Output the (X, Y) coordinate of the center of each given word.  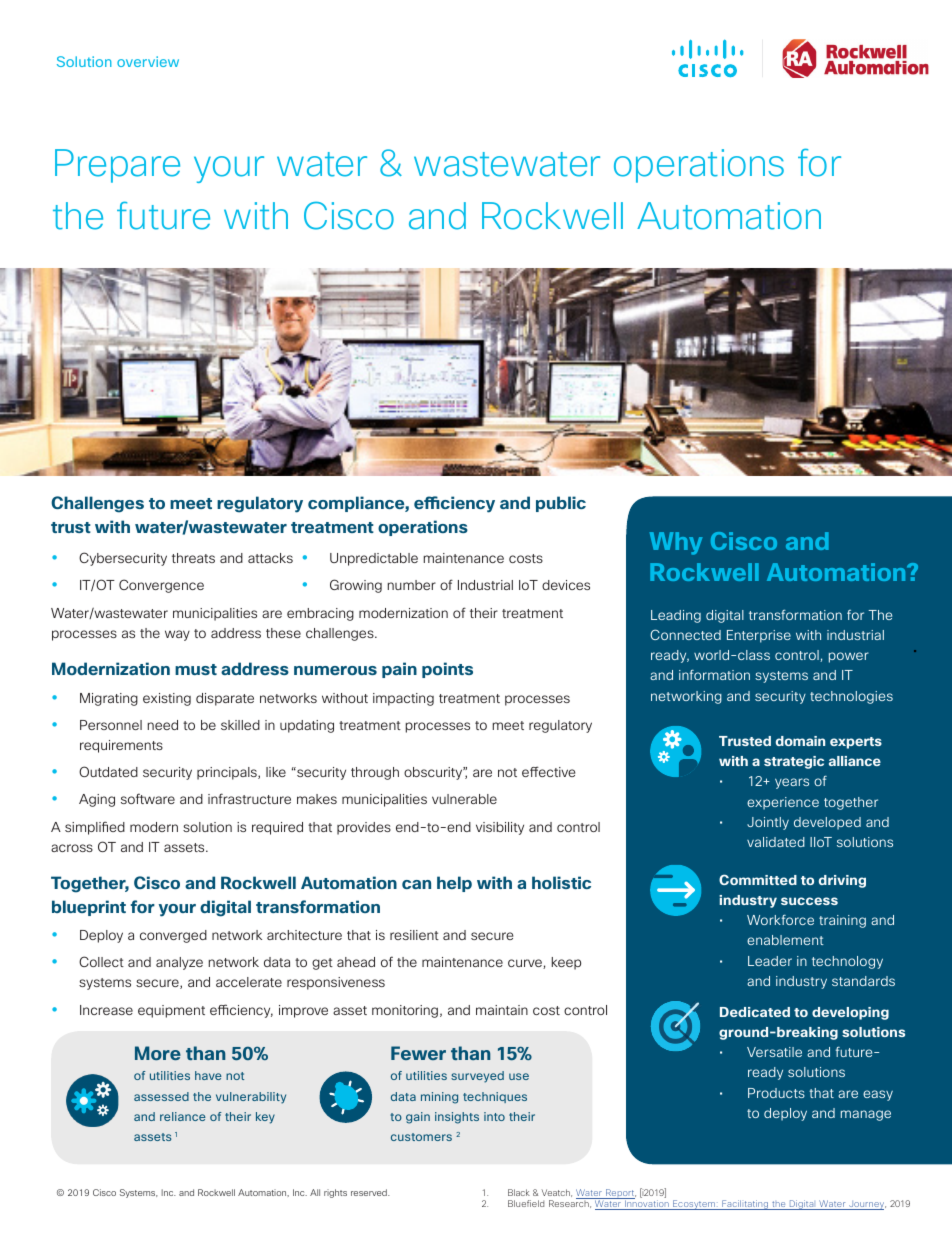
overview (148, 61)
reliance (183, 1116)
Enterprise (759, 636)
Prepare (117, 166)
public (561, 504)
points (447, 670)
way (177, 635)
